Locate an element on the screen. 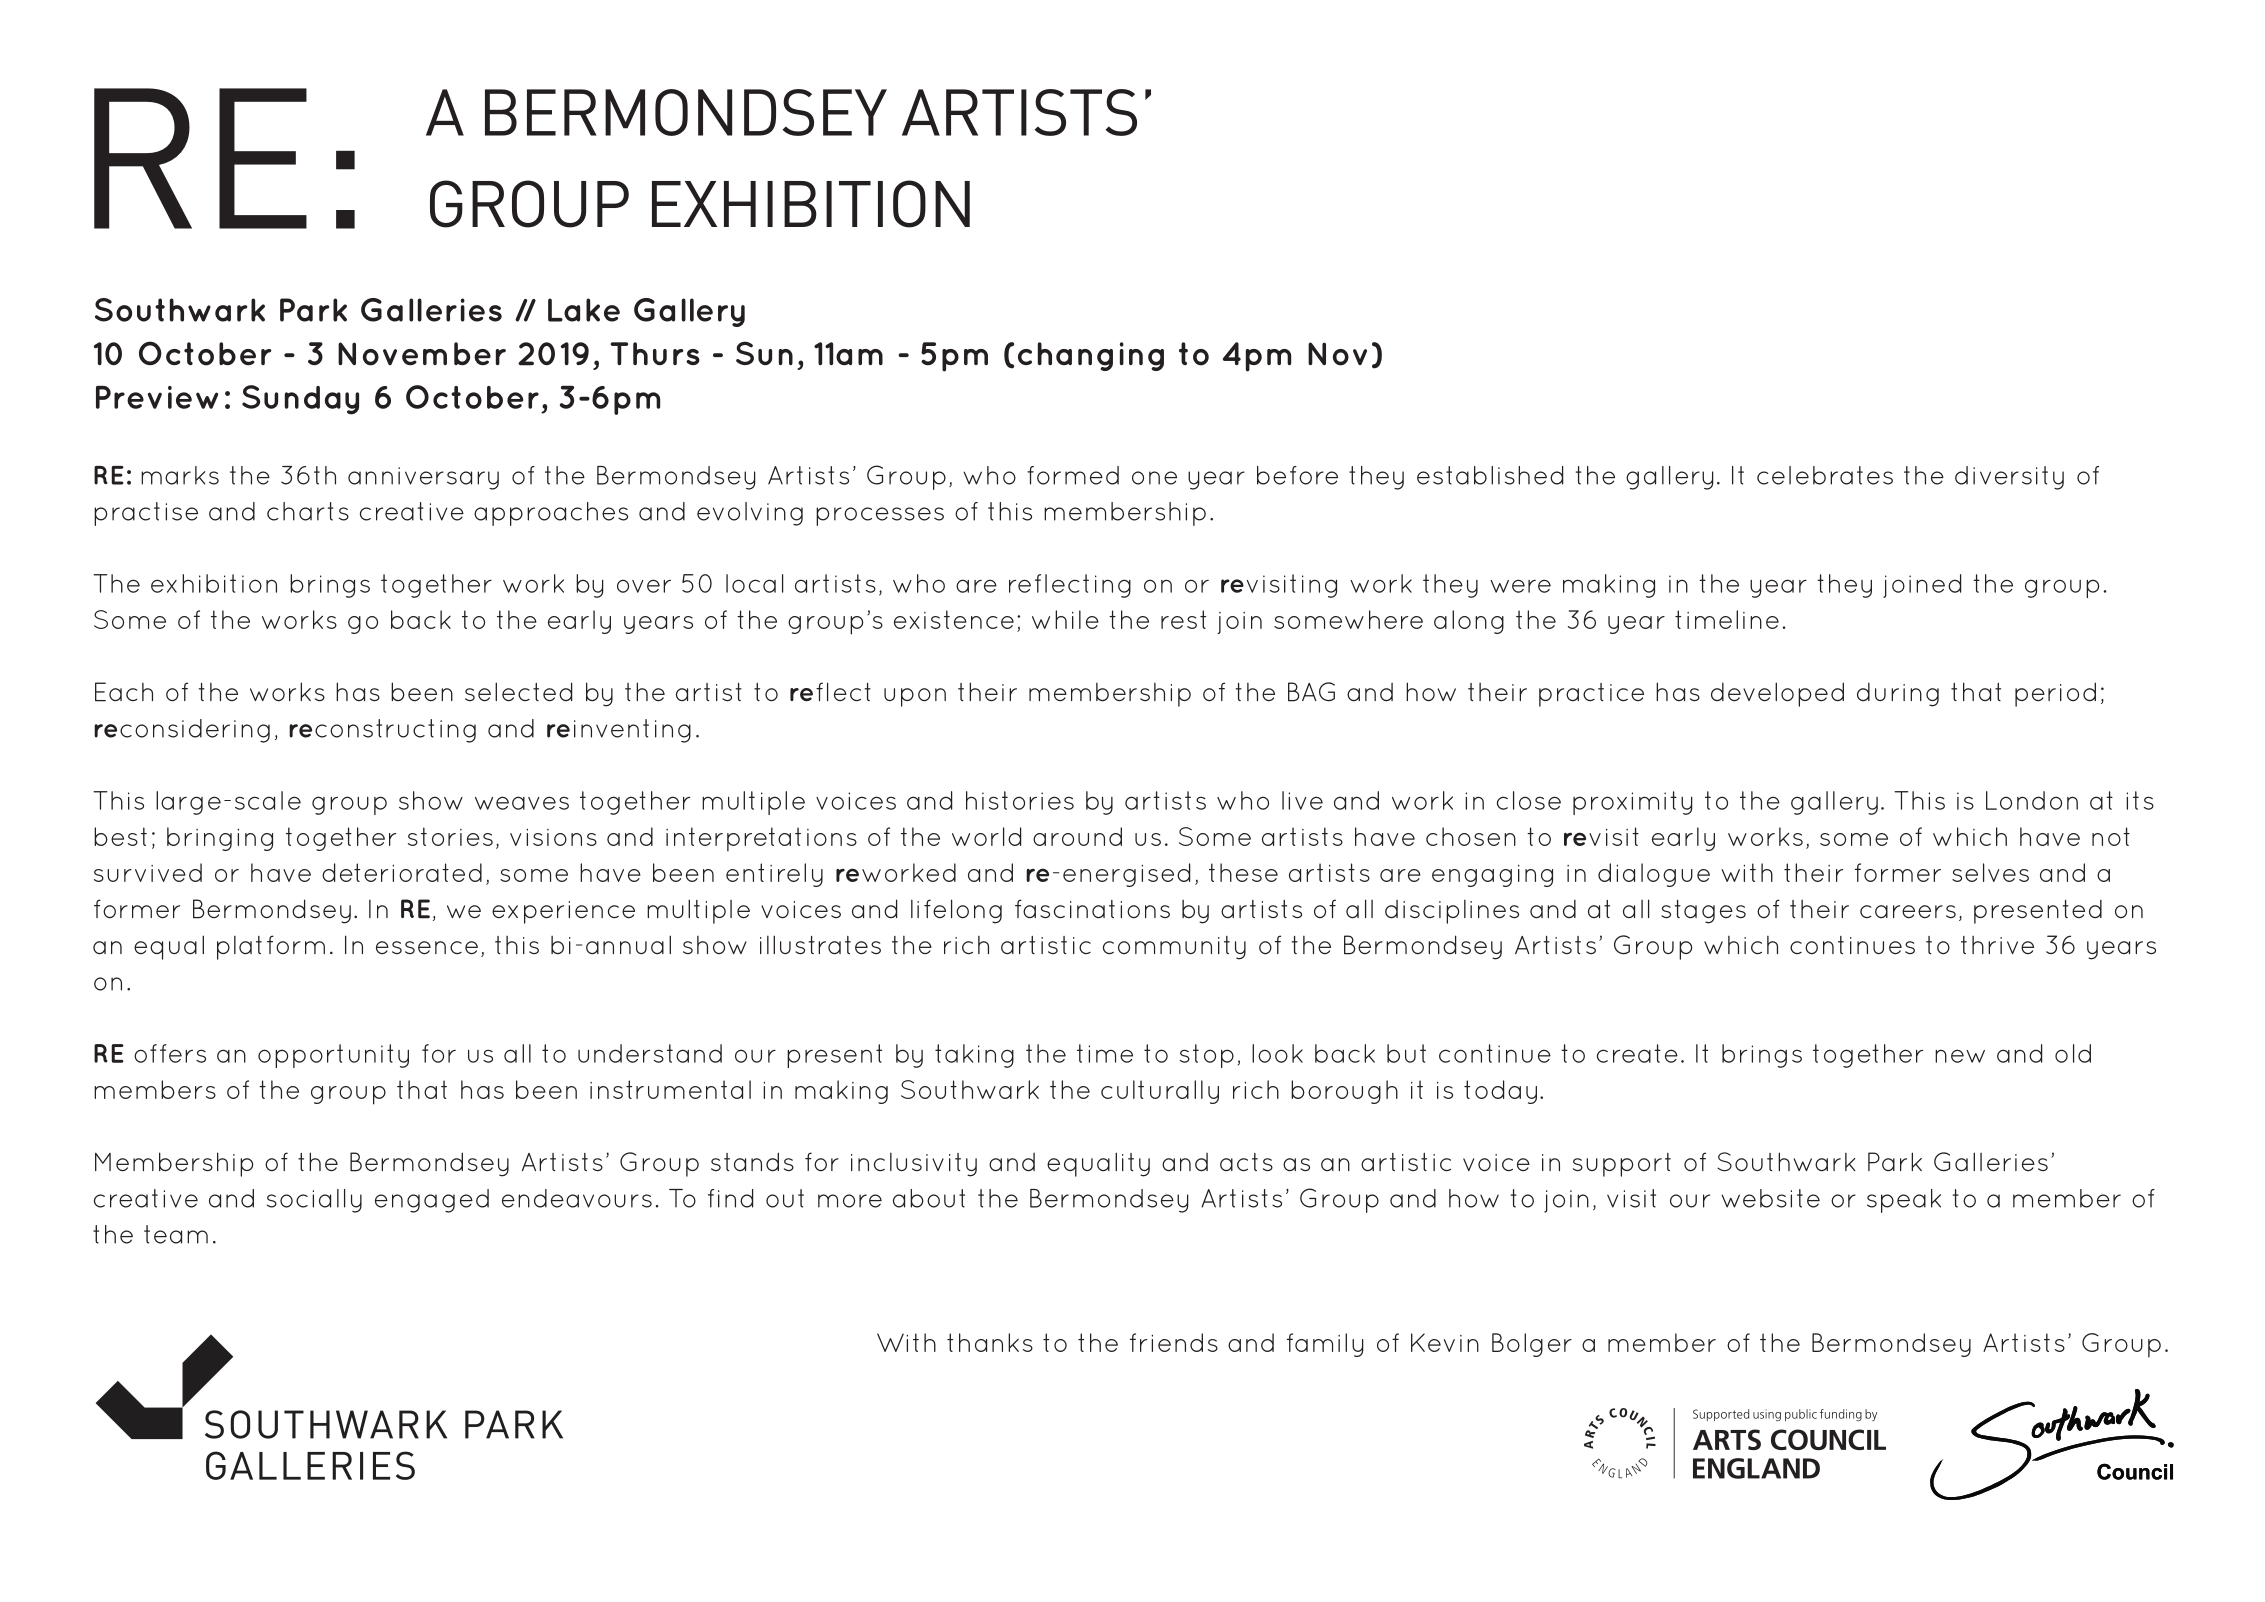  bringing is located at coordinates (220, 839).
